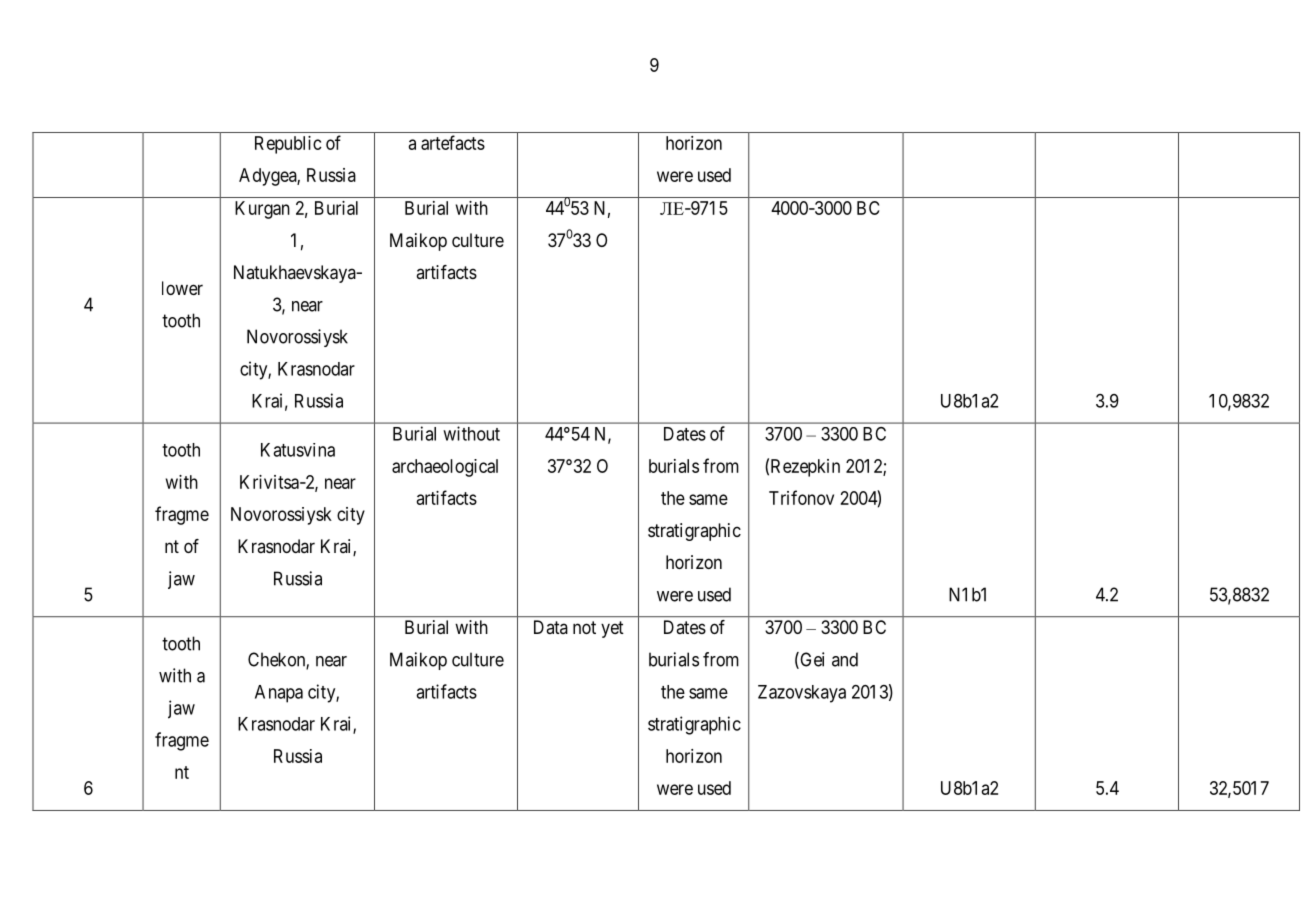 The width and height of the screenshot is (1308, 924). I want to click on yet, so click(612, 629).
